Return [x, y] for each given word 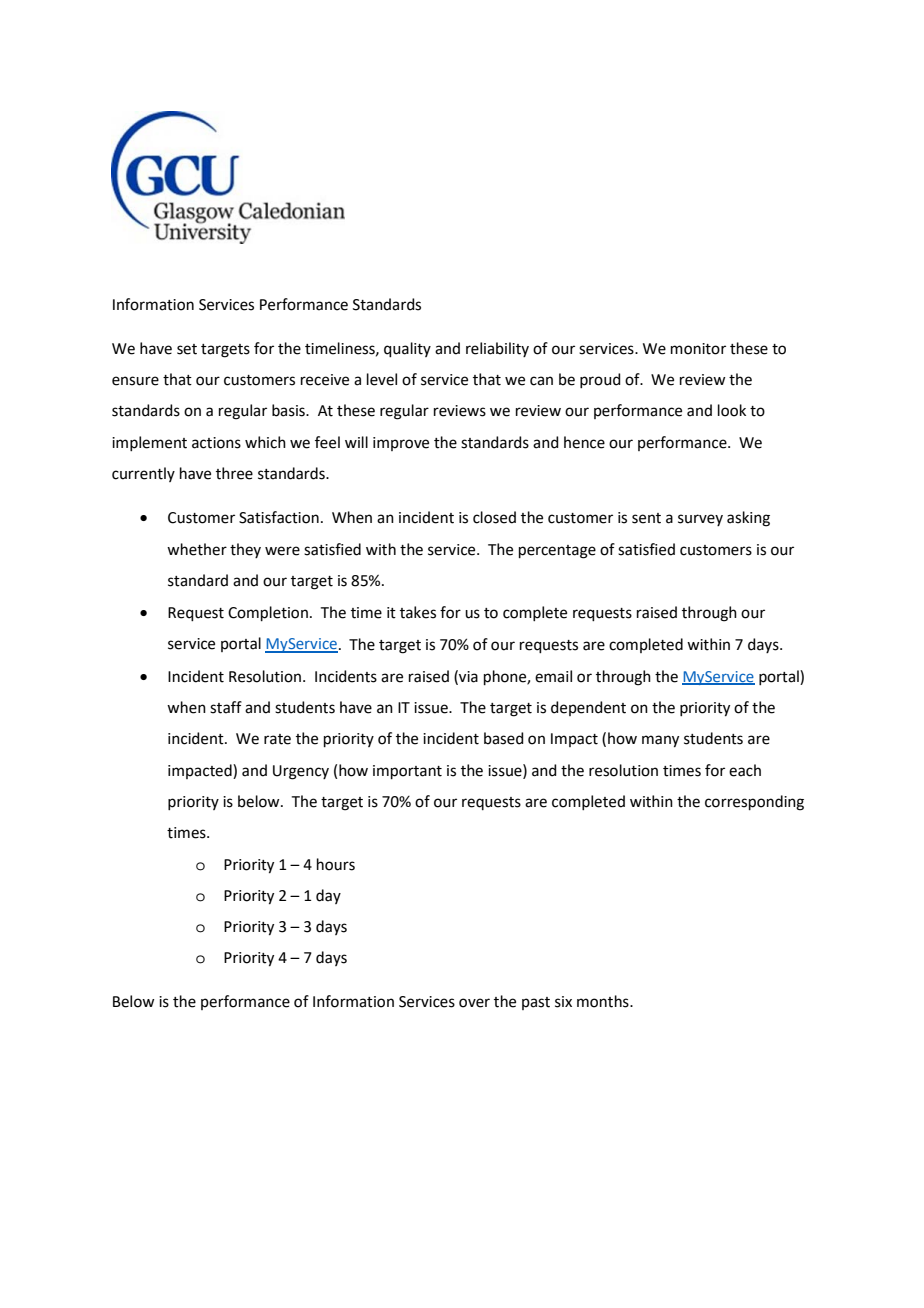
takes [418, 612]
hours [336, 864]
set [187, 349]
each [745, 770]
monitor [698, 349]
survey [700, 520]
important [407, 772]
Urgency [301, 772]
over [474, 1003]
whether [197, 549]
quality [407, 349]
